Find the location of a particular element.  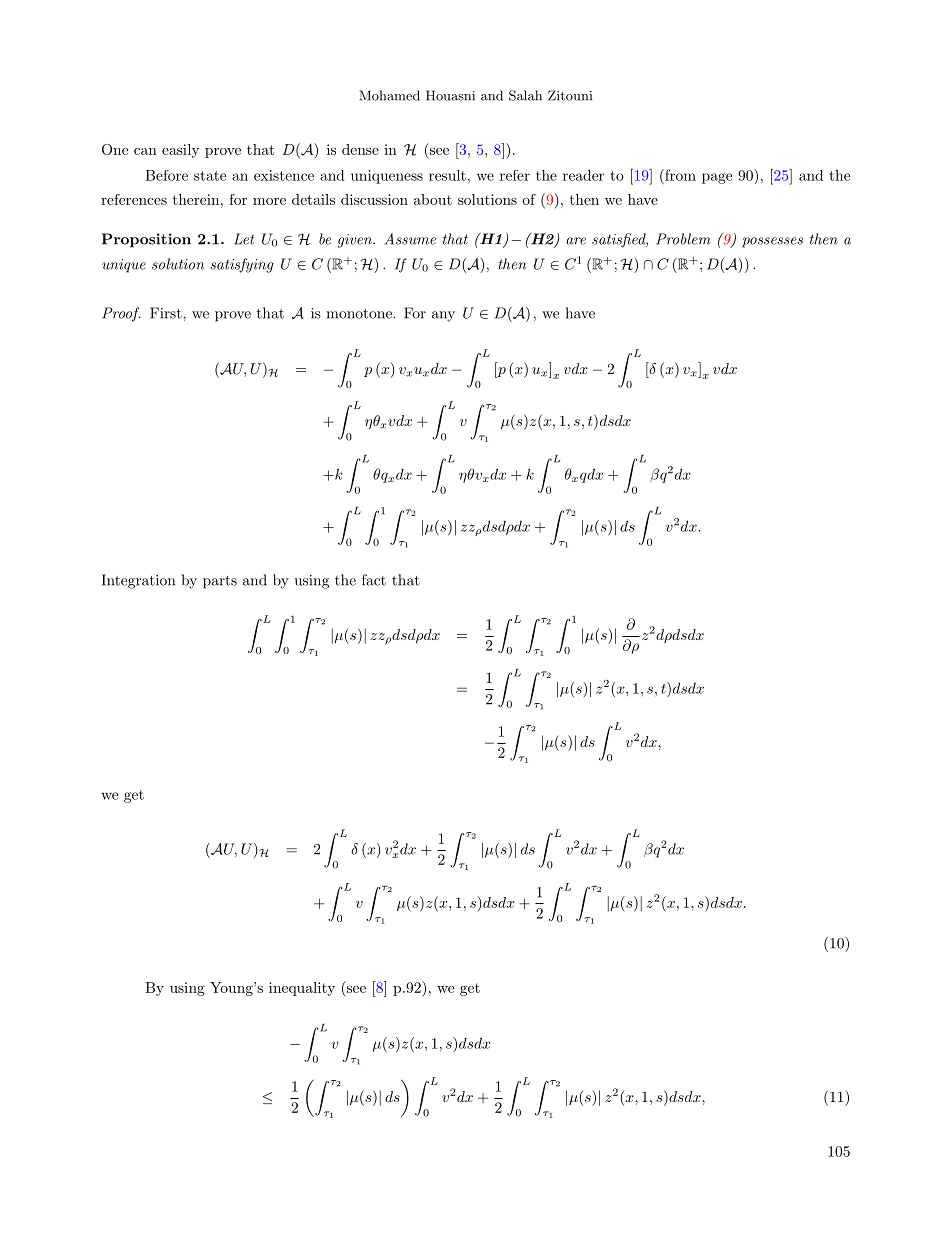

page is located at coordinates (717, 178).
